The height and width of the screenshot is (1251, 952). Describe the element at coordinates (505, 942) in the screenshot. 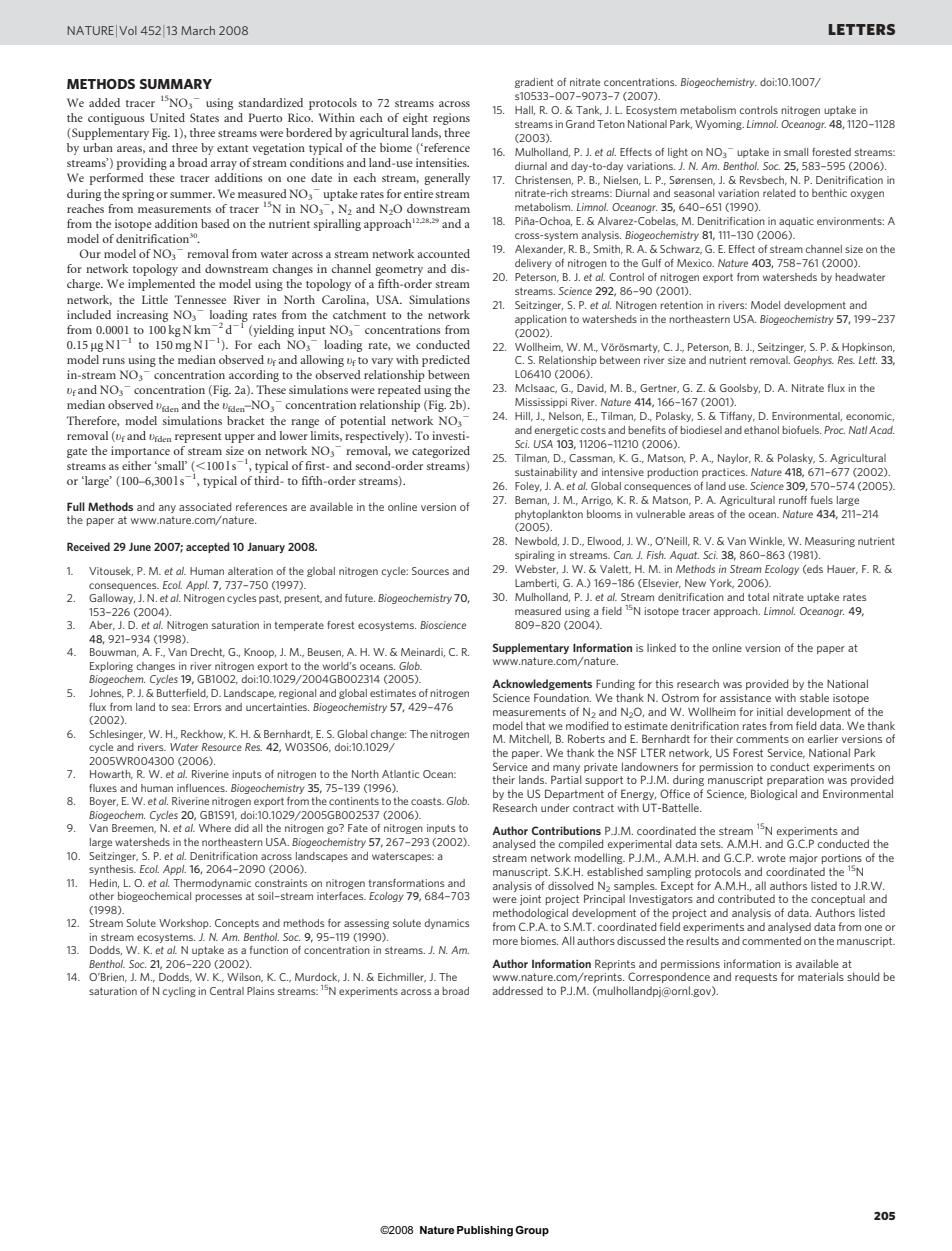

I see `more` at that location.
